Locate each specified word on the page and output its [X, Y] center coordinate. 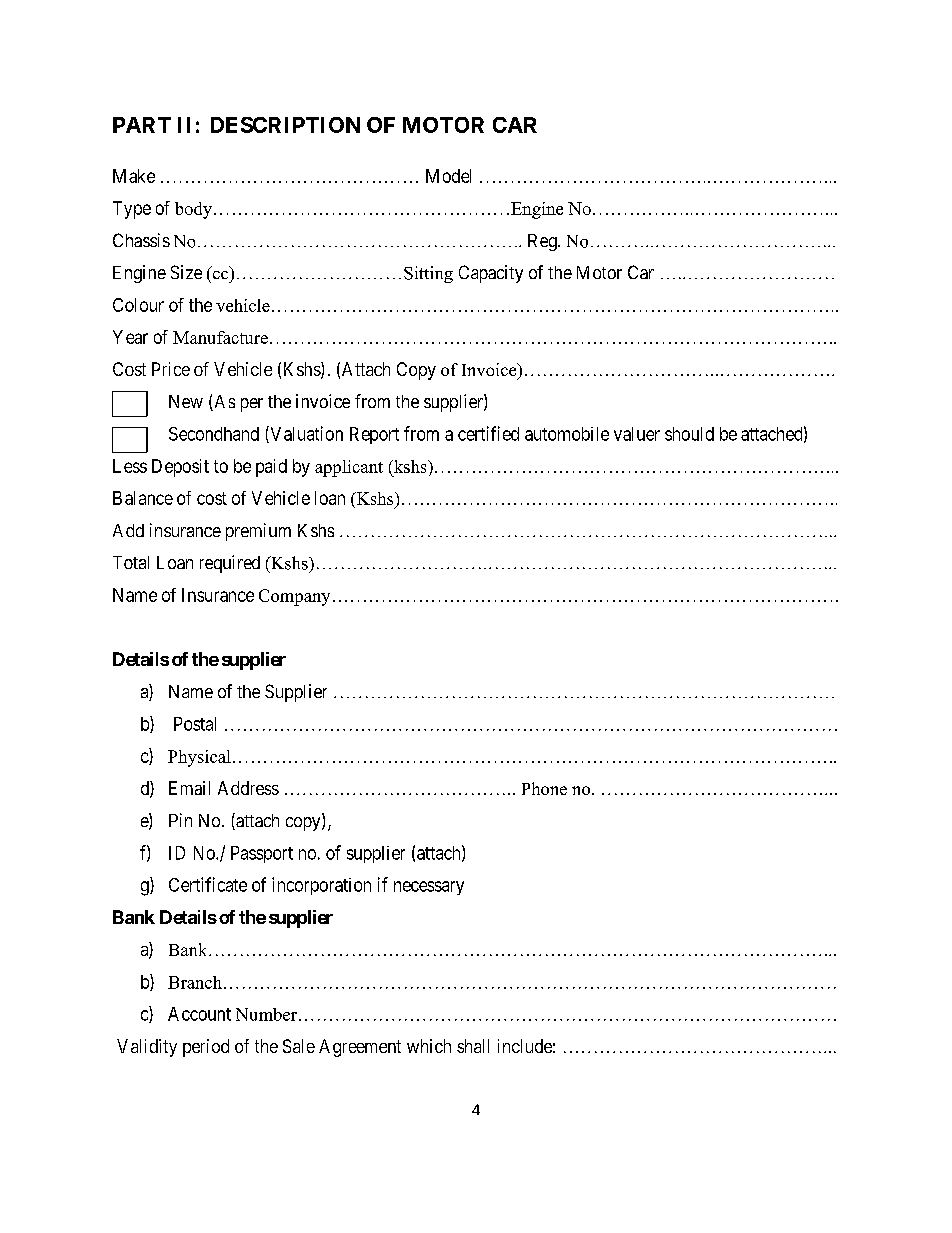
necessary [429, 888]
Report [374, 435]
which [429, 1046]
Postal [195, 724]
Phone [544, 788]
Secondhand [214, 434]
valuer [637, 434]
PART [142, 125]
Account [199, 1014]
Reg [543, 242]
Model [448, 176]
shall [473, 1046]
